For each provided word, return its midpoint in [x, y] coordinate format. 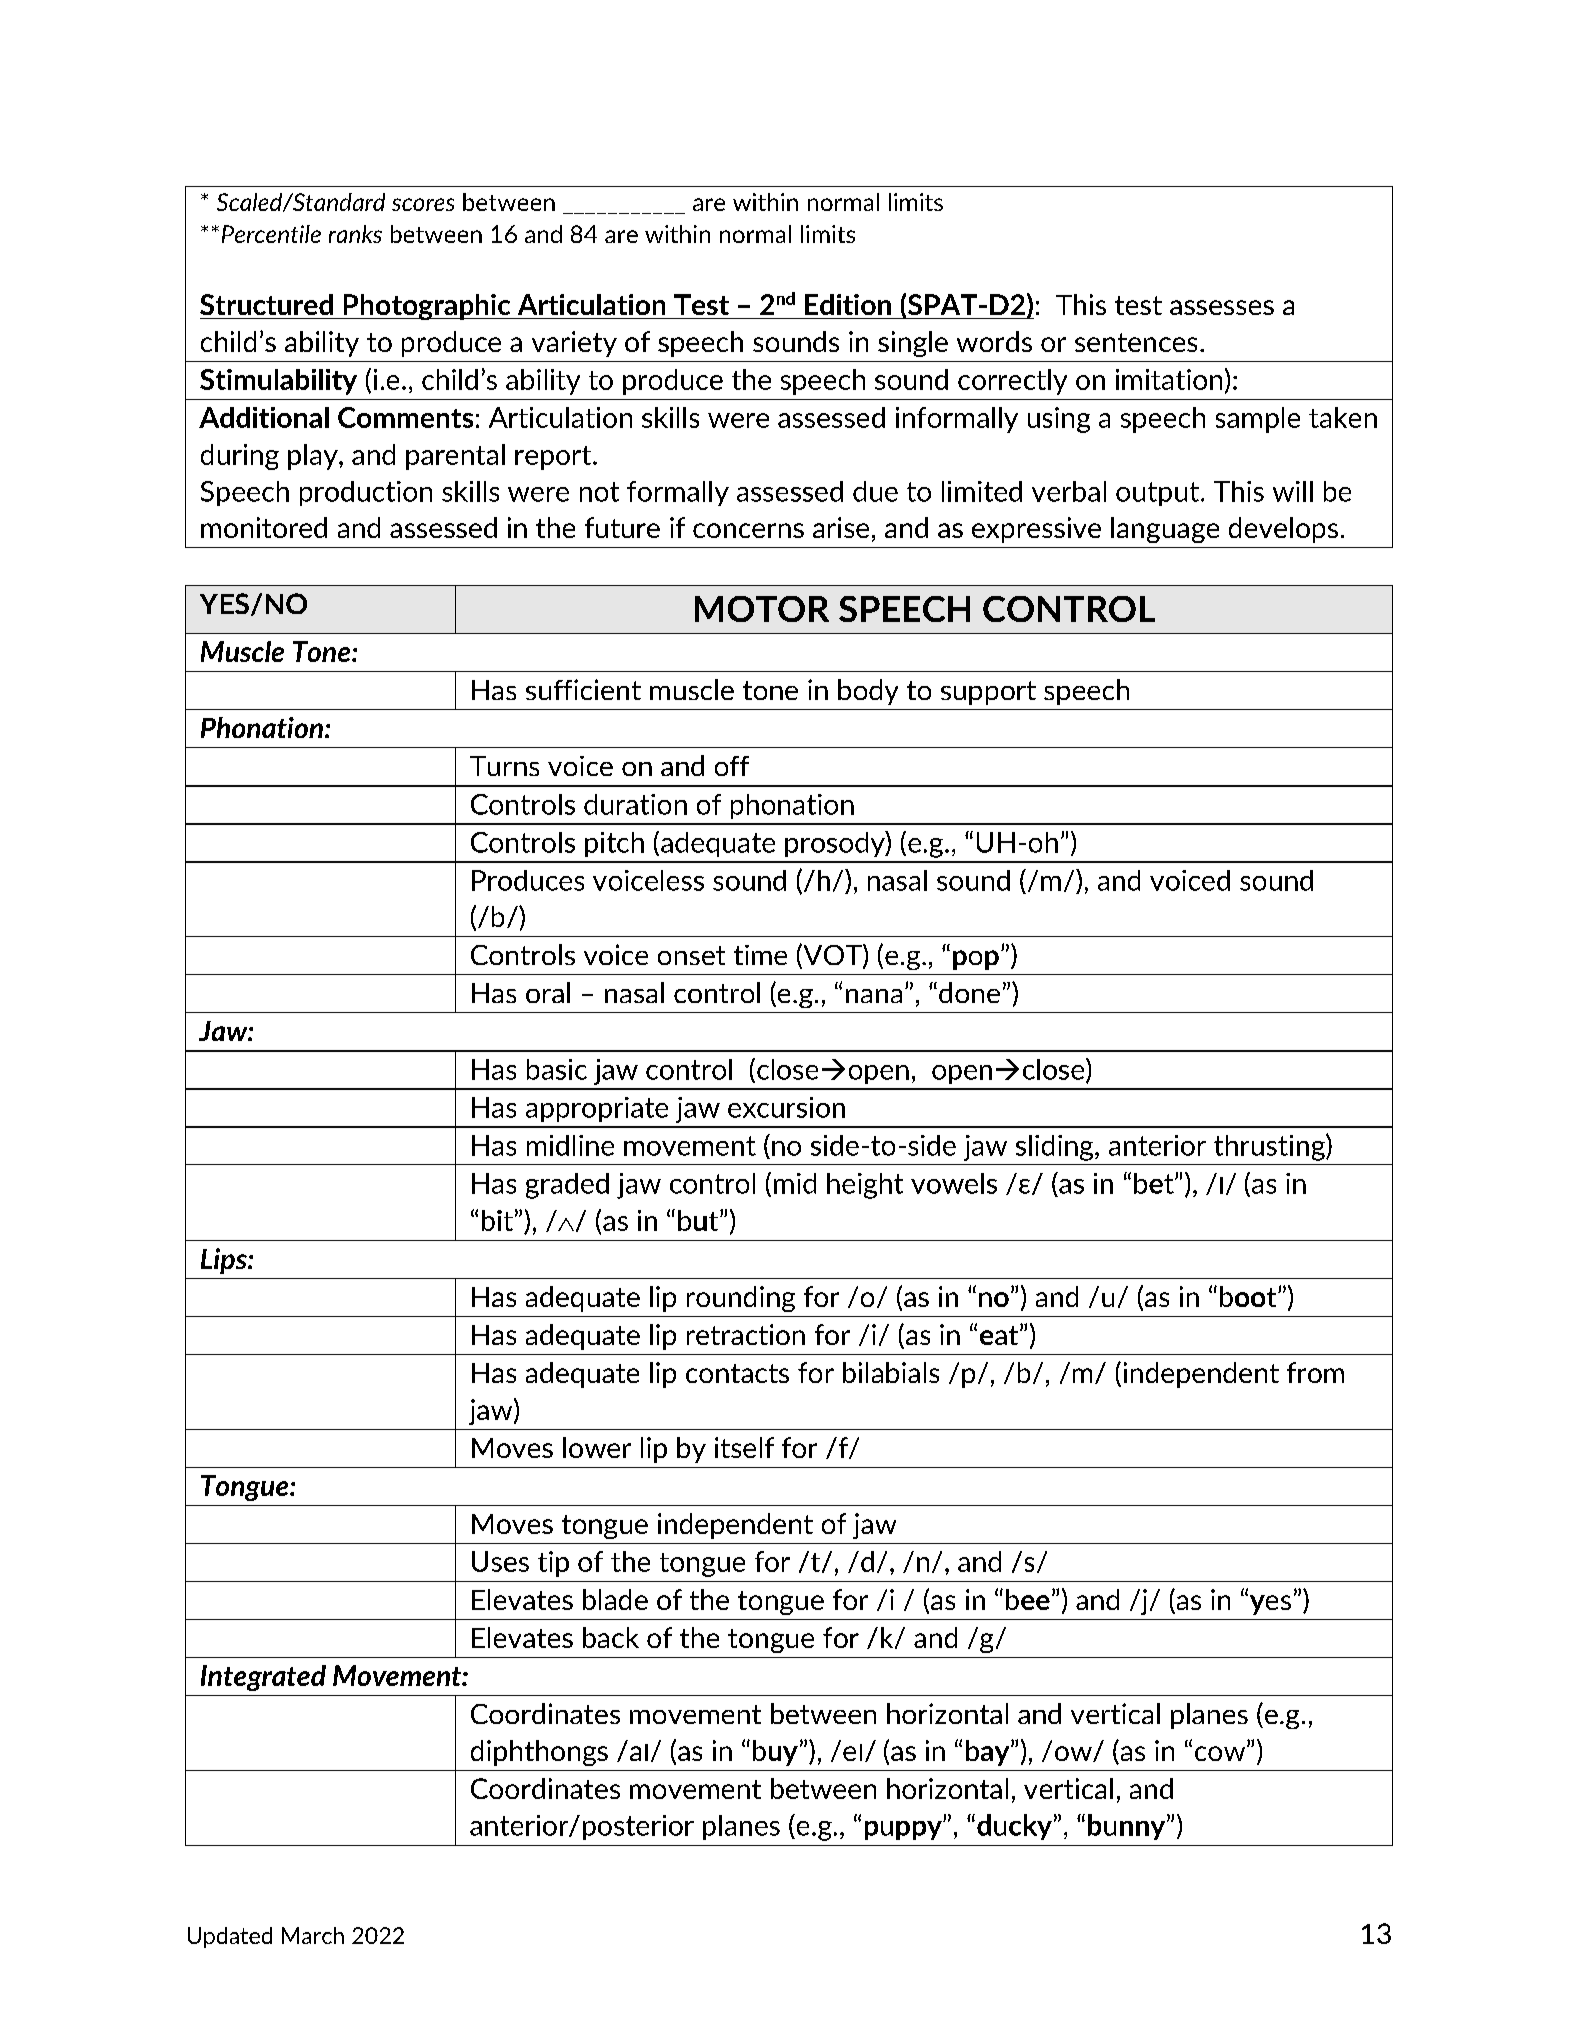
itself [744, 1447]
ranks [355, 234]
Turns [504, 766]
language [1165, 530]
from [1315, 1372]
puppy [904, 1830]
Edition [848, 304]
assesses [1222, 307]
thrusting [1270, 1147]
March [313, 1935]
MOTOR [762, 609]
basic [557, 1069]
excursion [786, 1107]
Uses [500, 1561]
